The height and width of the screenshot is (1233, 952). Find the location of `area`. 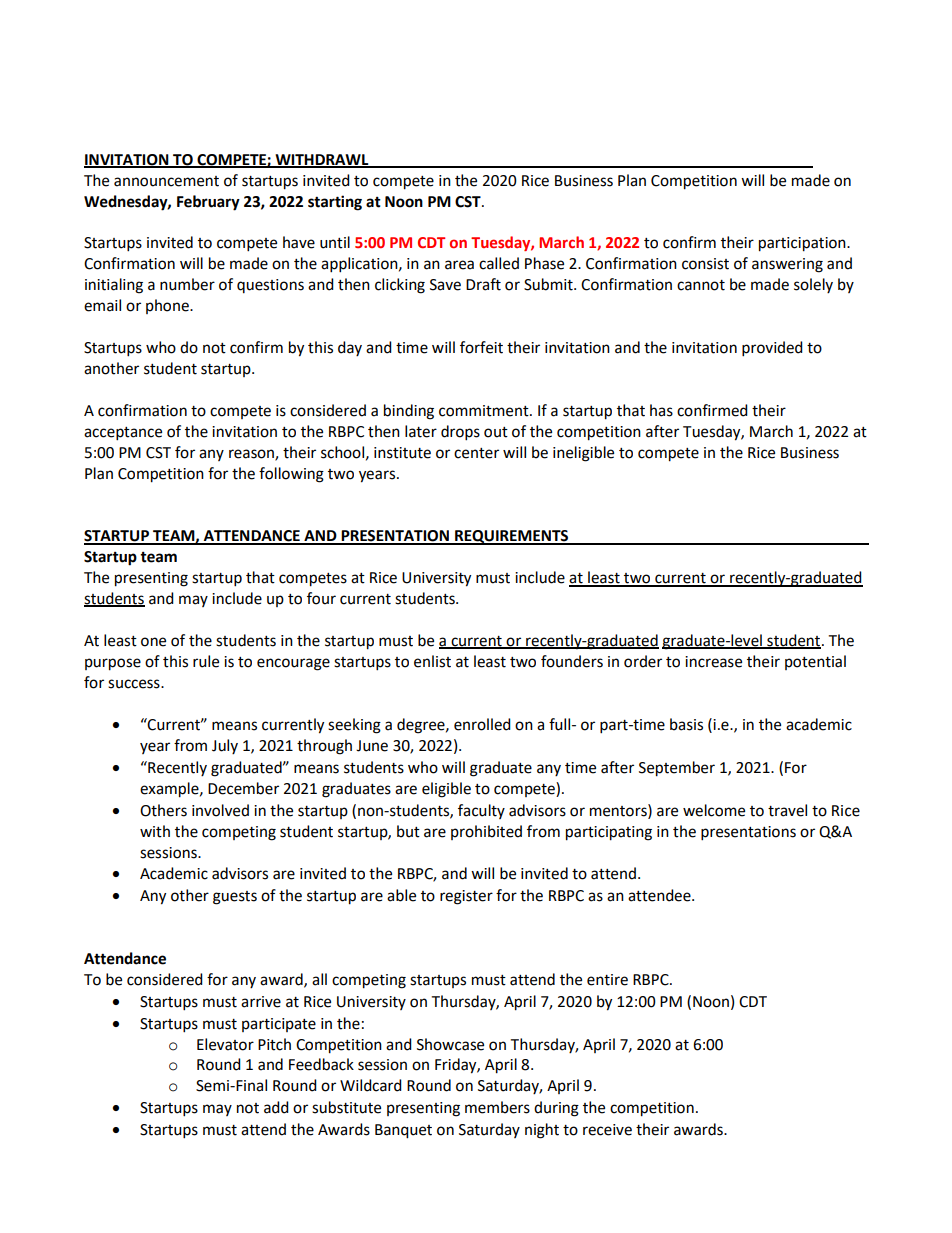

area is located at coordinates (459, 265).
